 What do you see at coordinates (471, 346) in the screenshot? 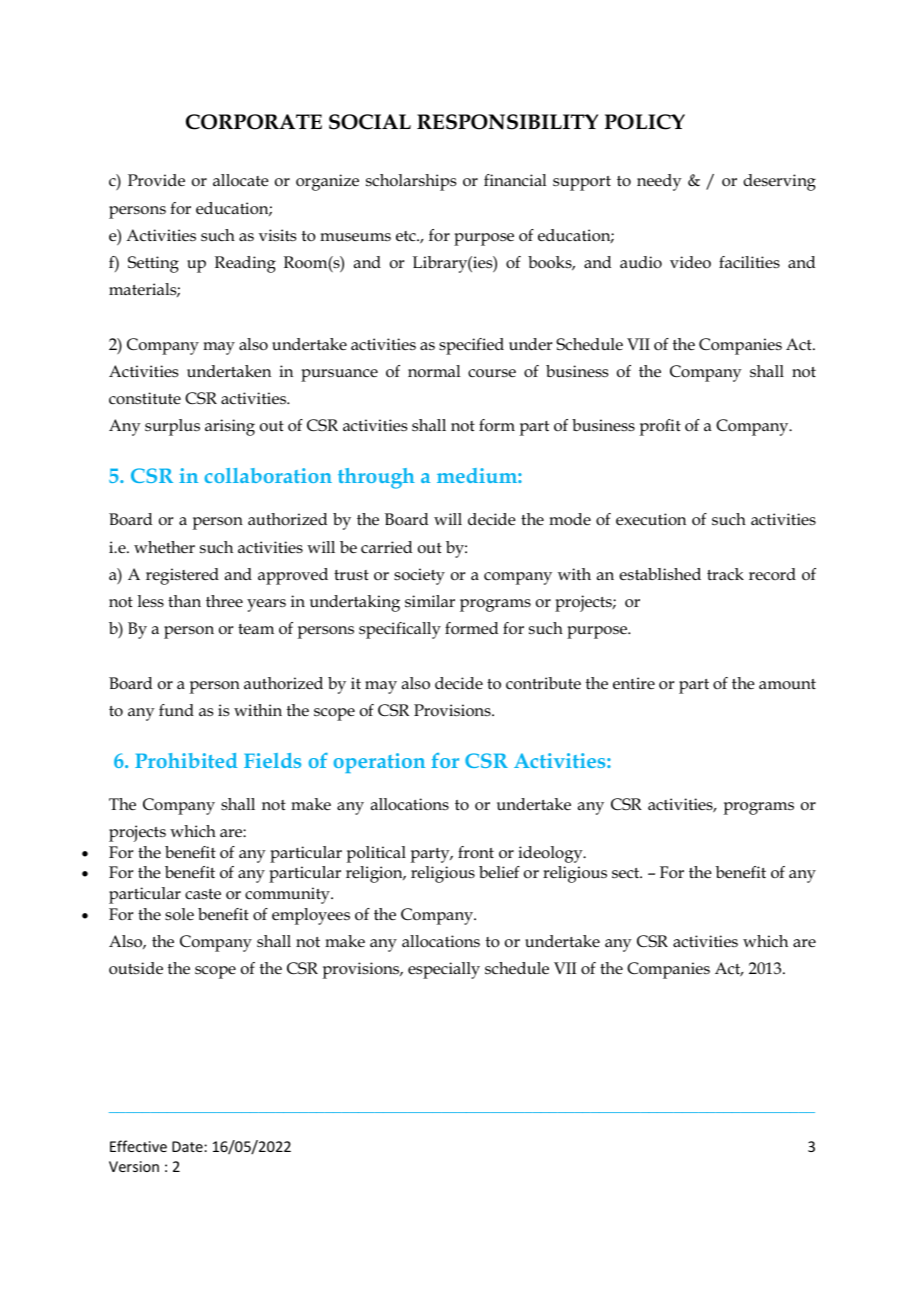
I see `specified` at bounding box center [471, 346].
